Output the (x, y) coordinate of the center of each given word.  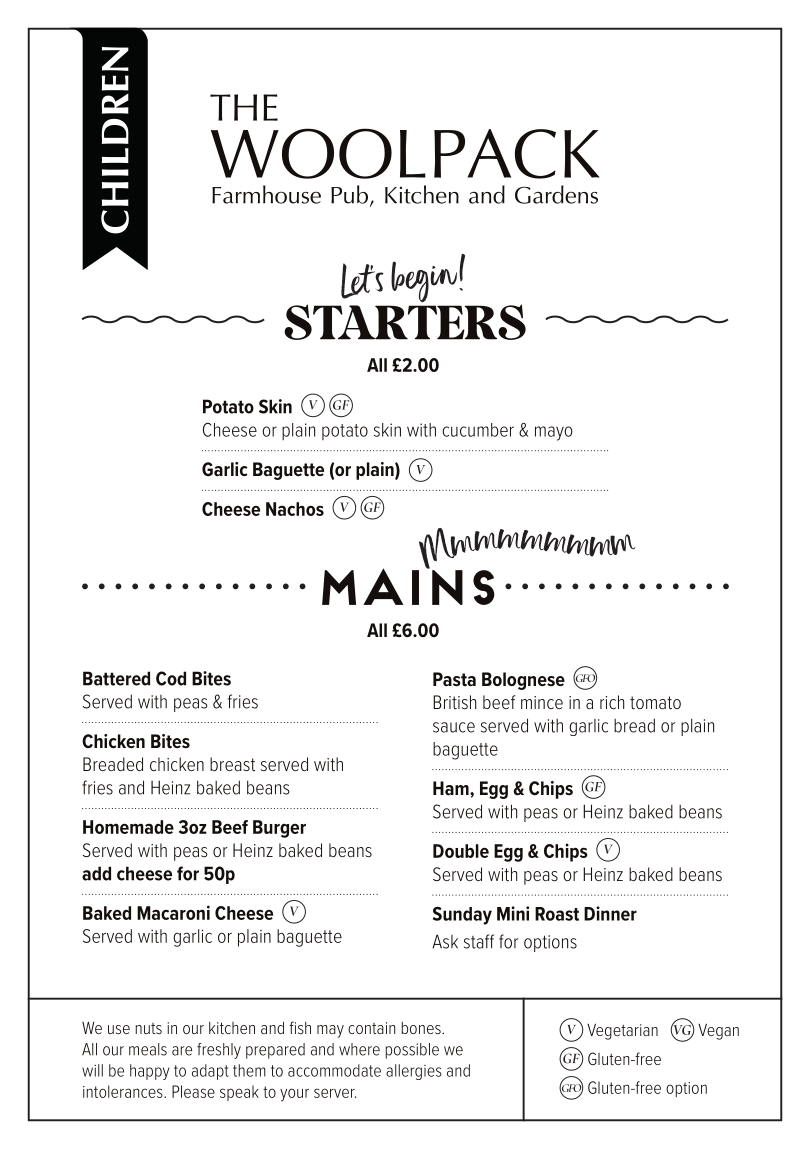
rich (612, 702)
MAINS (408, 585)
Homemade (128, 827)
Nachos (295, 509)
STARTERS (405, 322)
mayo (554, 433)
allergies (414, 1072)
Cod (171, 678)
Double (461, 851)
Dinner (610, 913)
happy (150, 1072)
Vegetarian (622, 1031)
